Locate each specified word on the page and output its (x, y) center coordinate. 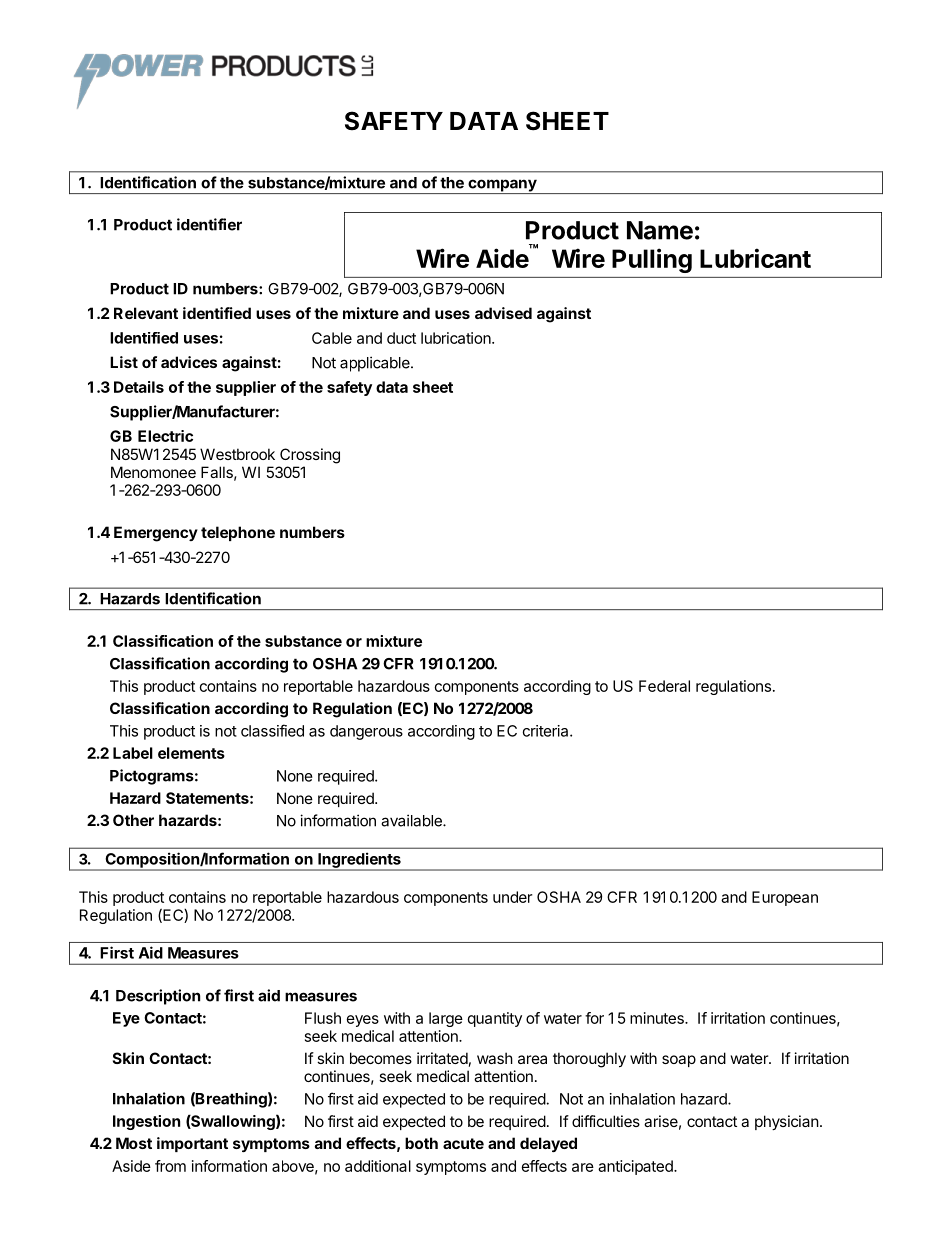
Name (660, 230)
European (785, 898)
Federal (664, 686)
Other (133, 820)
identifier (209, 224)
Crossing (310, 456)
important (192, 1144)
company (502, 186)
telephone (238, 533)
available (412, 820)
